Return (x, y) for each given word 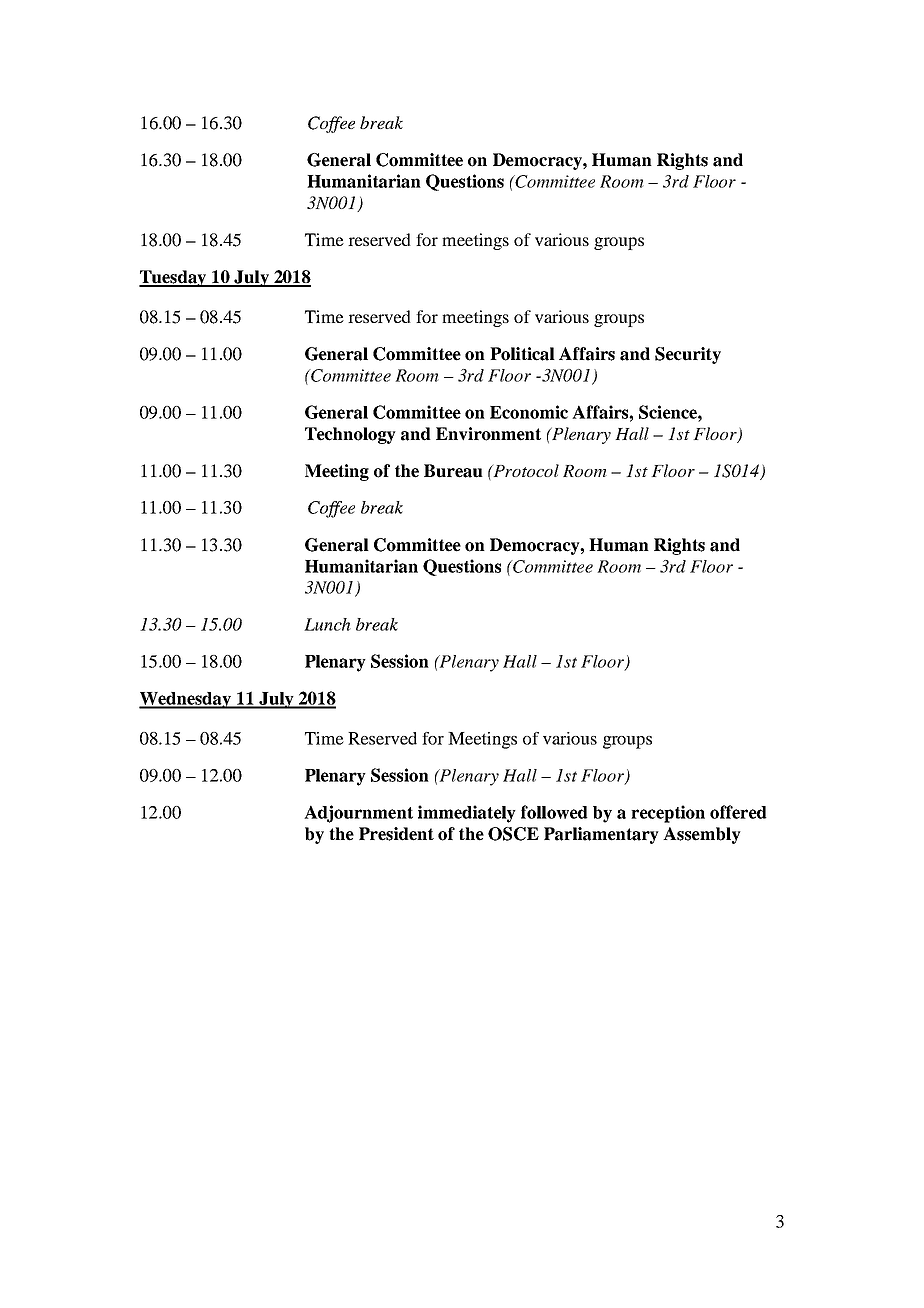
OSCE (513, 834)
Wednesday (186, 700)
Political (522, 354)
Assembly (702, 835)
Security (688, 355)
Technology (350, 435)
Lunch (327, 624)
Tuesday (174, 278)
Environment (488, 434)
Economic (529, 412)
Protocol (525, 470)
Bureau (453, 471)
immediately (467, 814)
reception (668, 814)
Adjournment (358, 814)
